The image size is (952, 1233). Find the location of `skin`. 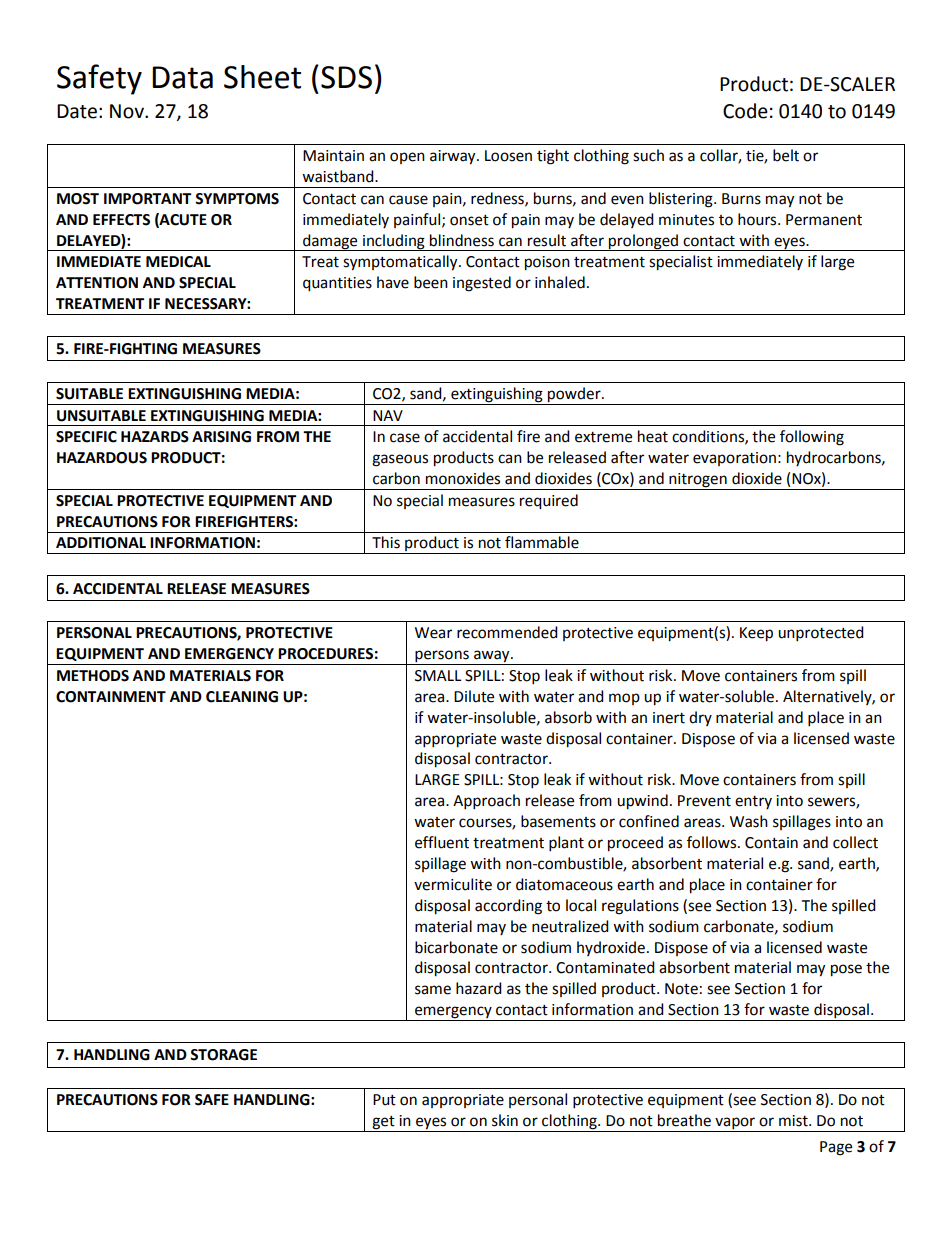

skin is located at coordinates (505, 1120).
